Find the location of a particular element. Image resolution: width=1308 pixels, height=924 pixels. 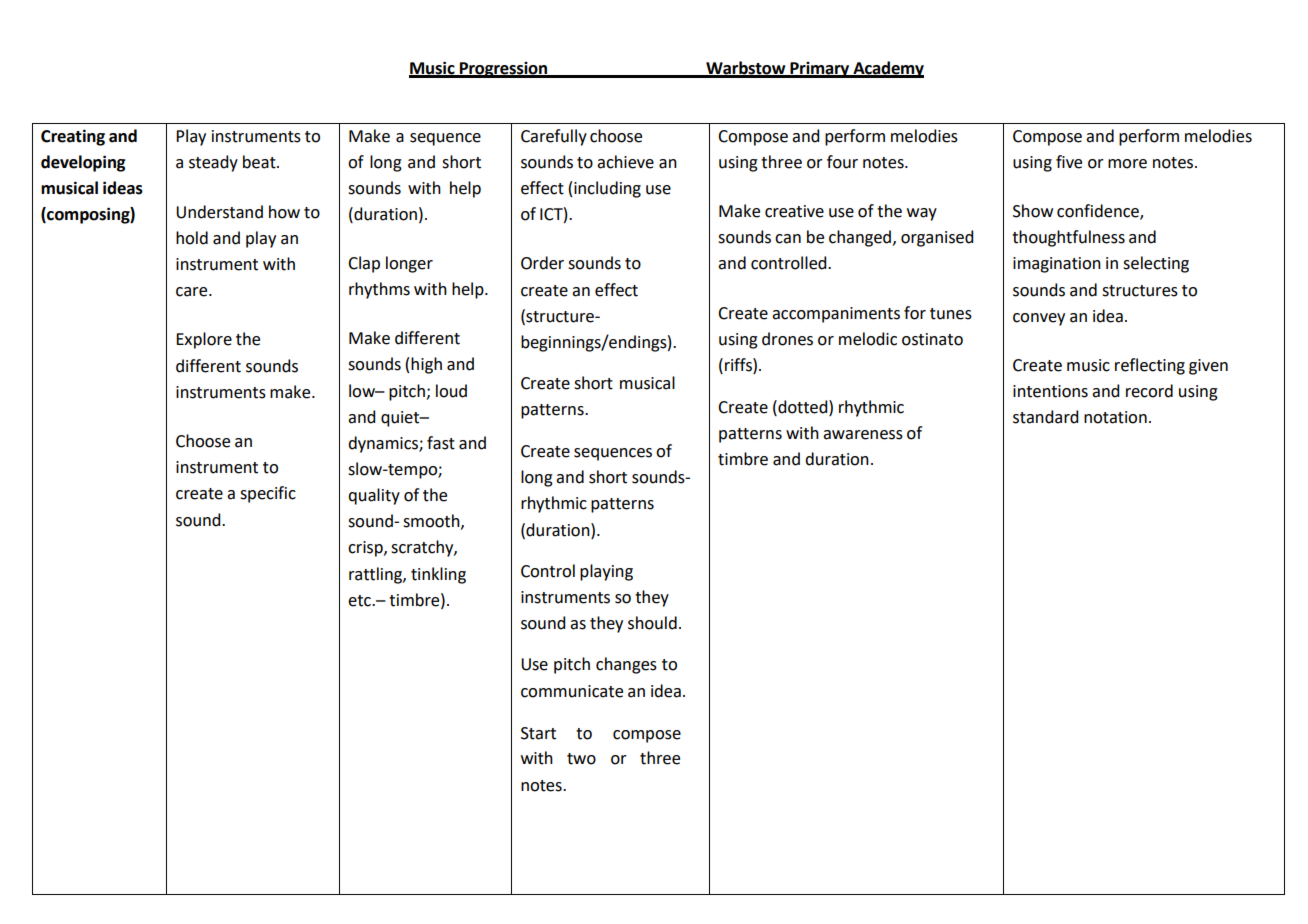

changes is located at coordinates (626, 665).
